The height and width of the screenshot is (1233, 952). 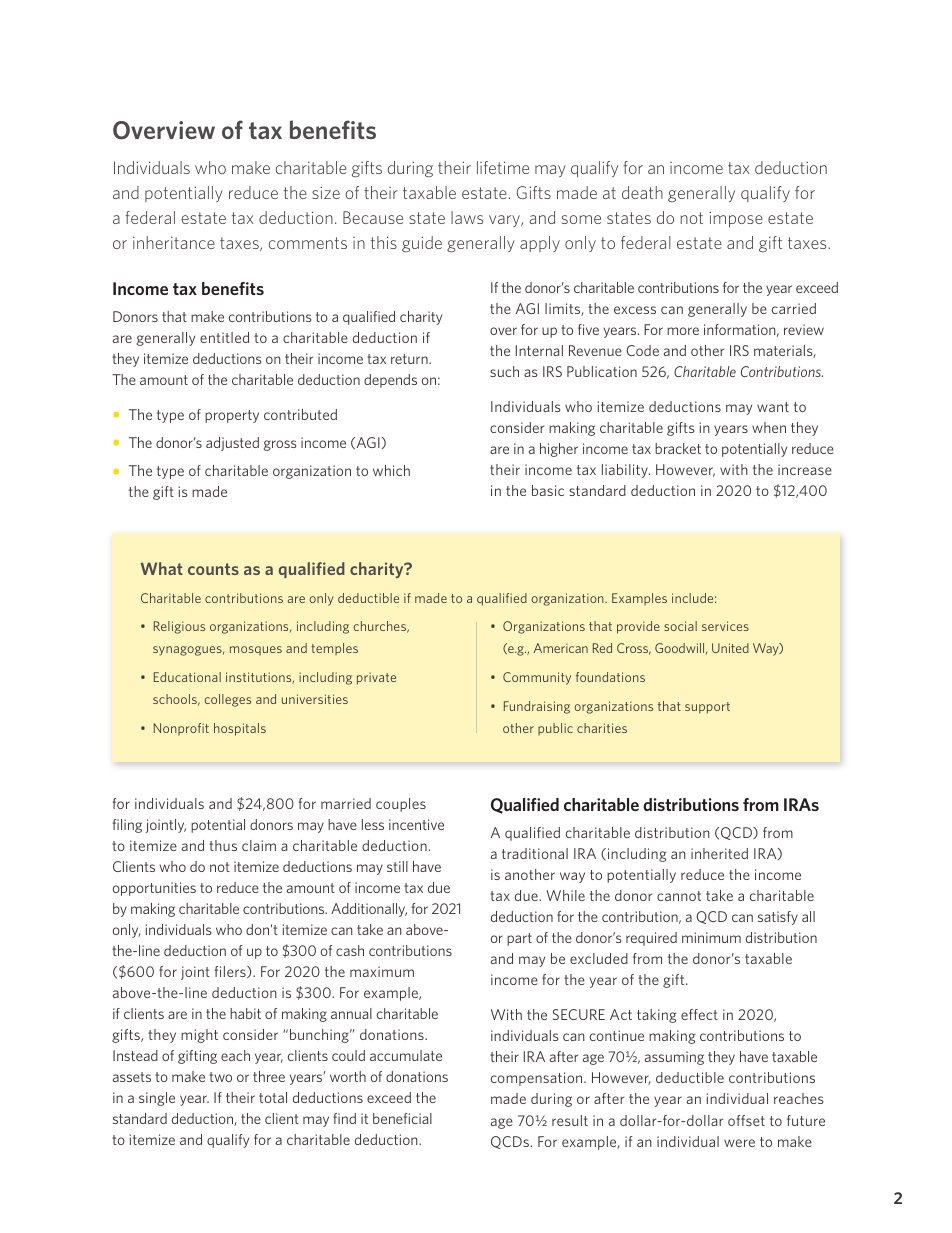 What do you see at coordinates (730, 648) in the screenshot?
I see `United` at bounding box center [730, 648].
